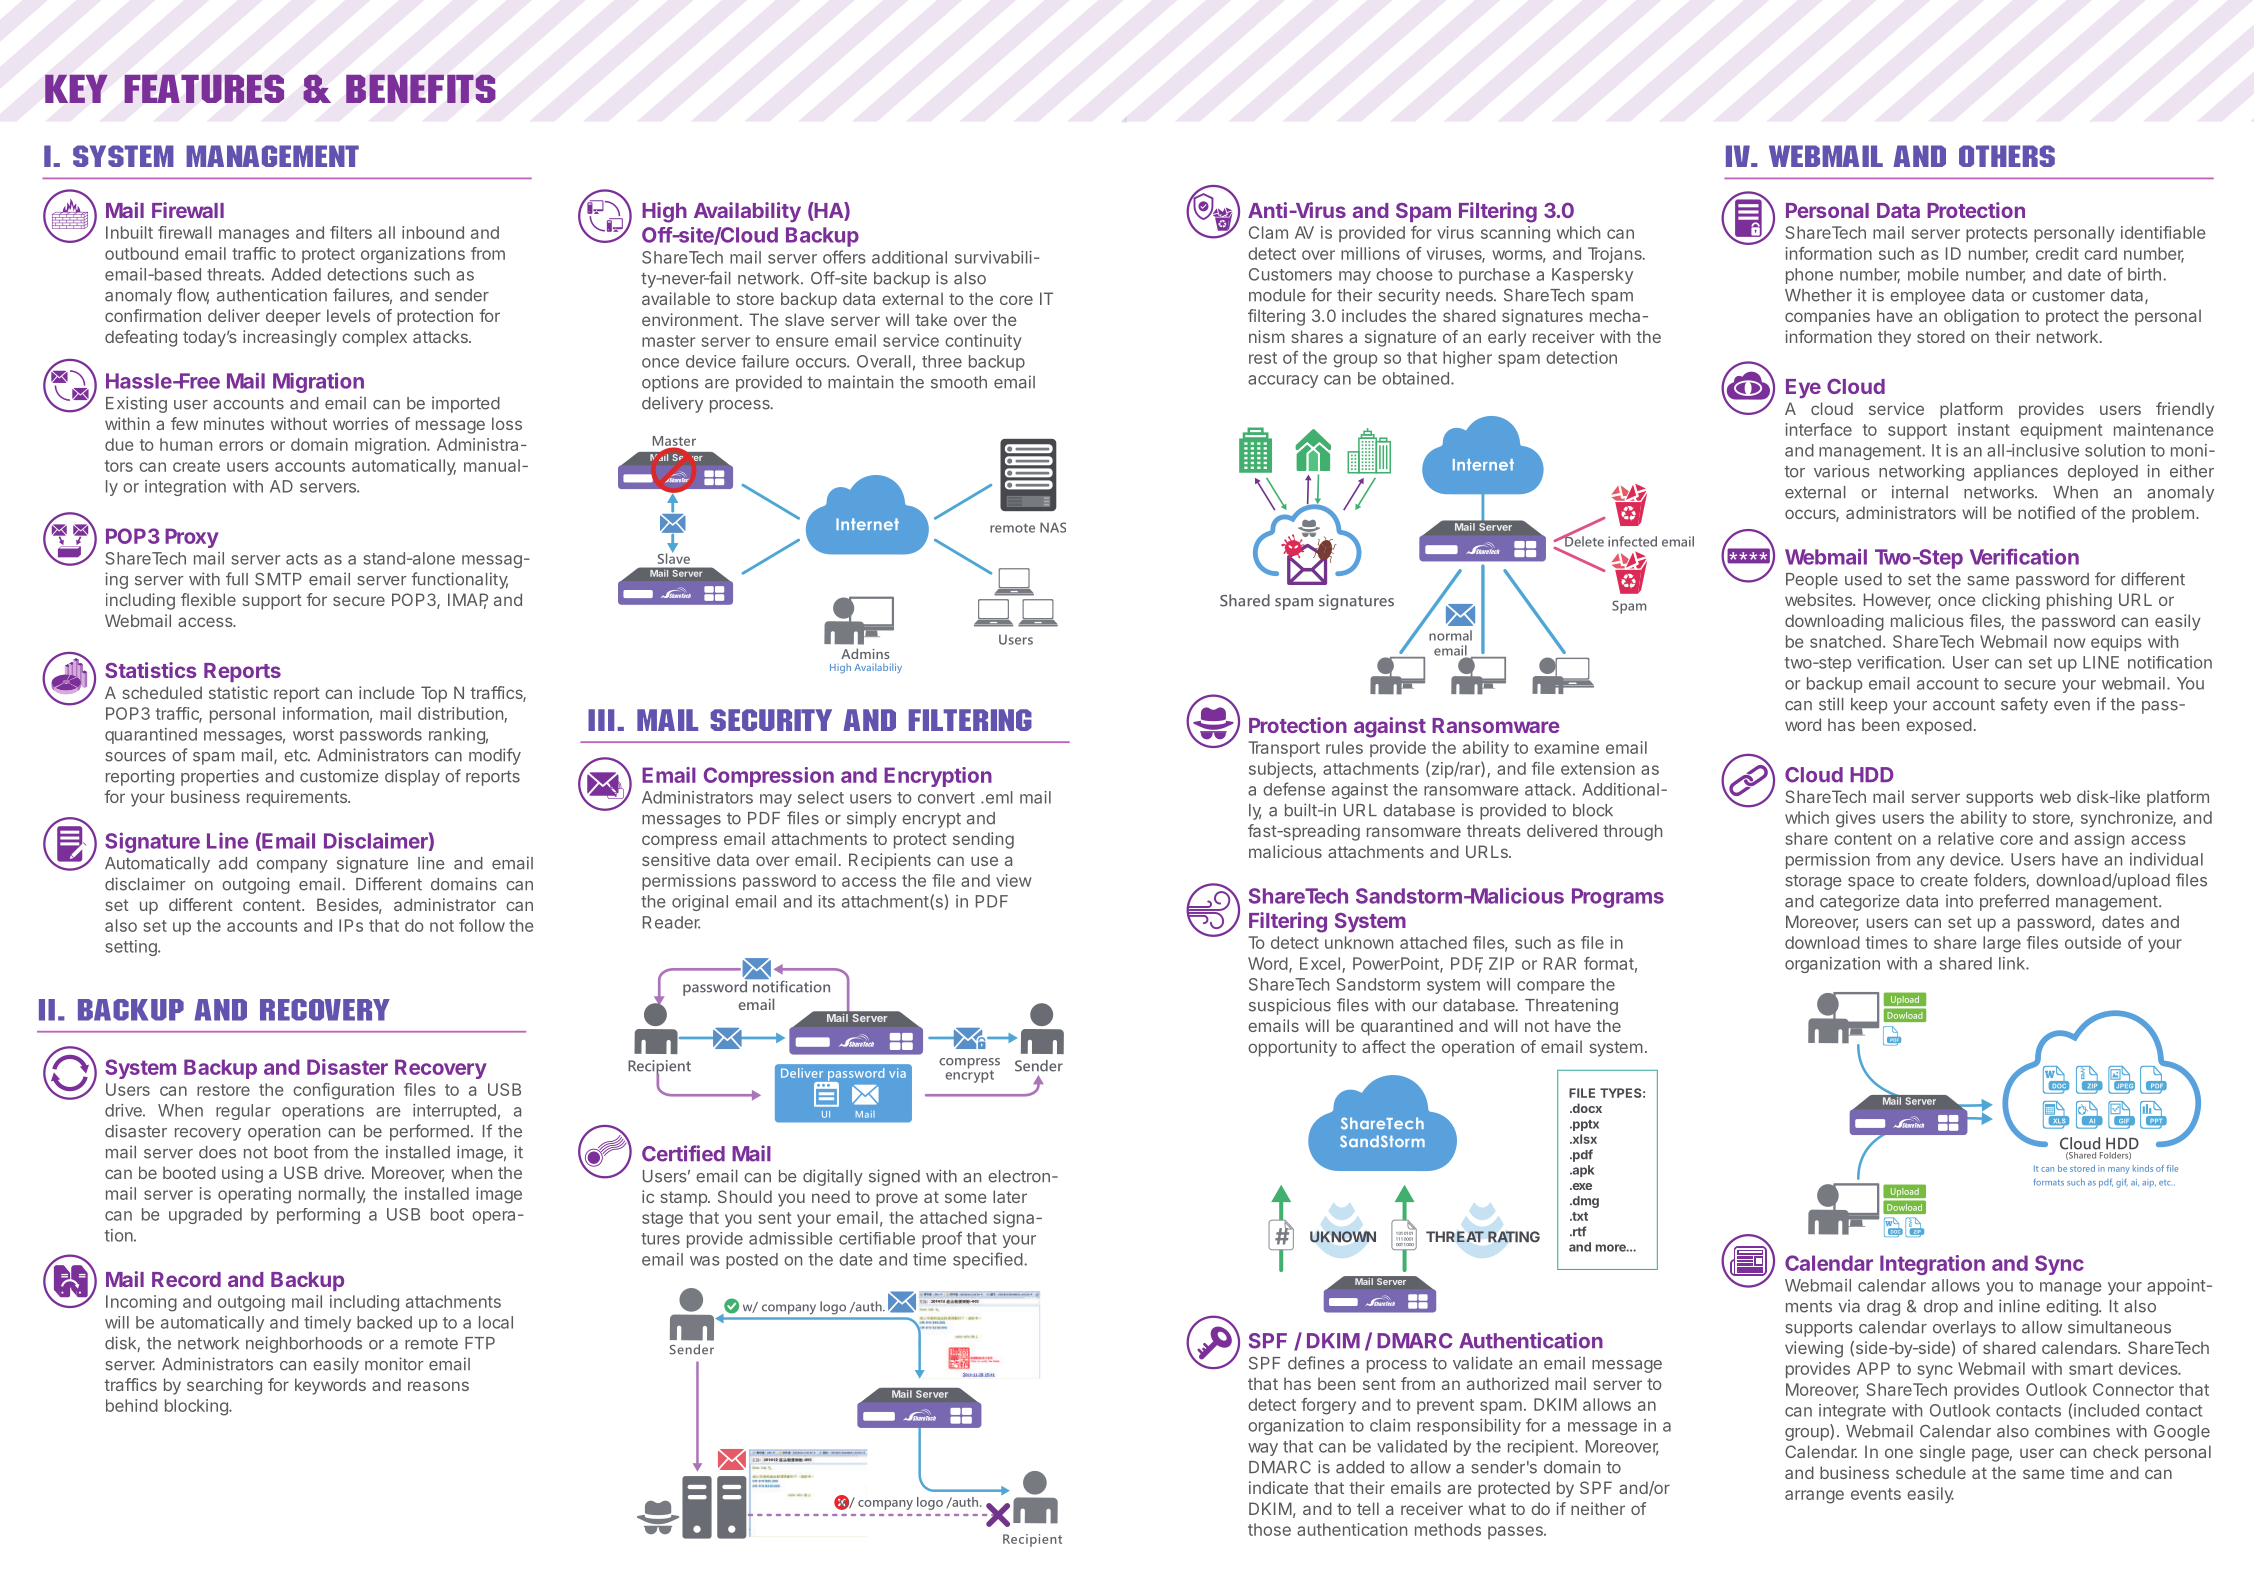 The width and height of the document is (2254, 1594). Describe the element at coordinates (2007, 156) in the document. I see `Others` at that location.
